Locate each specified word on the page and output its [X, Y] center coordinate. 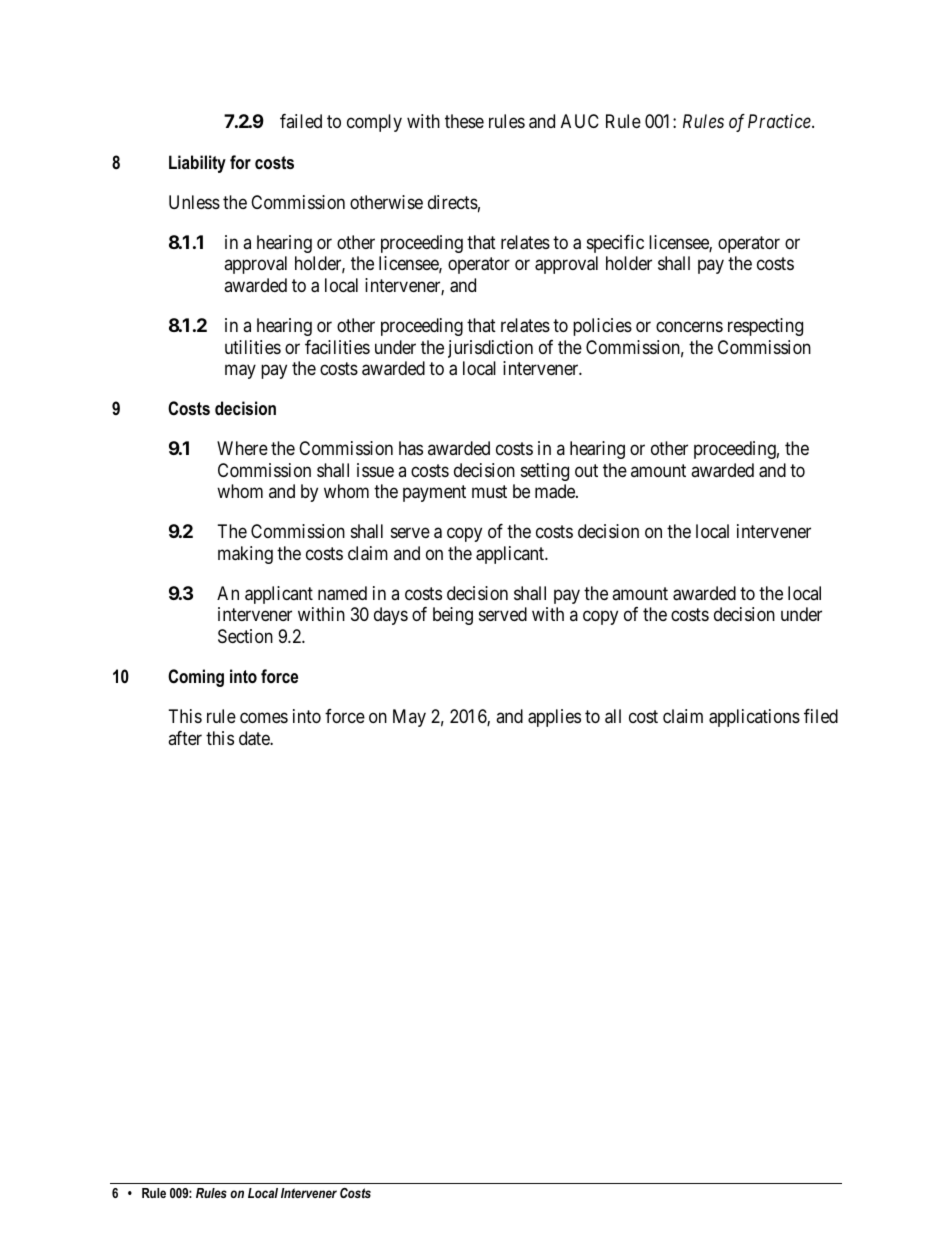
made [556, 491]
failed [301, 121]
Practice [780, 121]
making [245, 555]
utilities [253, 347]
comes [264, 718]
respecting [765, 327]
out [586, 470]
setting [545, 472]
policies [602, 327]
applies [554, 718]
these [464, 121]
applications [754, 718]
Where [242, 448]
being [453, 616]
